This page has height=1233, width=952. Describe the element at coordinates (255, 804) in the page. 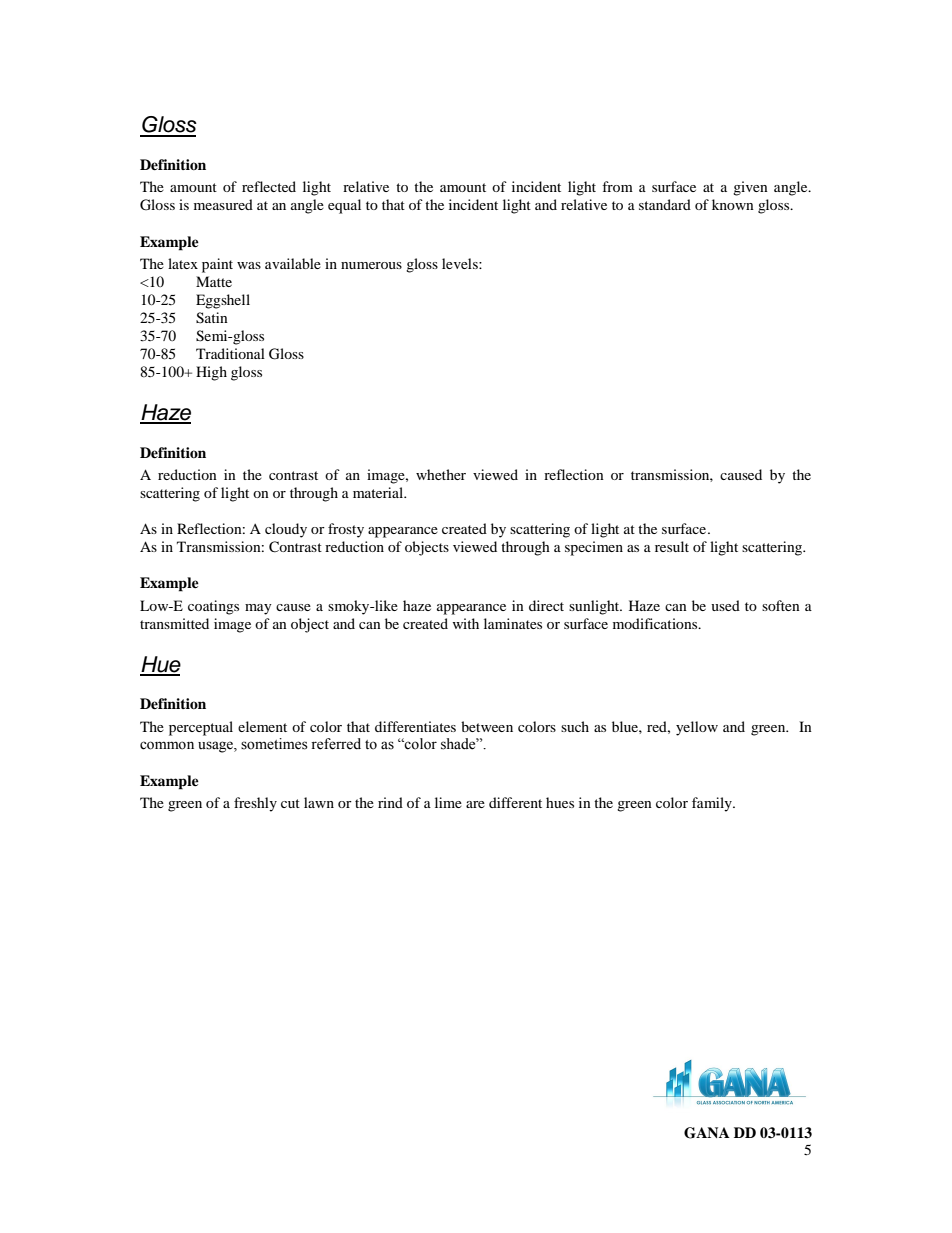

I see `freshly` at that location.
